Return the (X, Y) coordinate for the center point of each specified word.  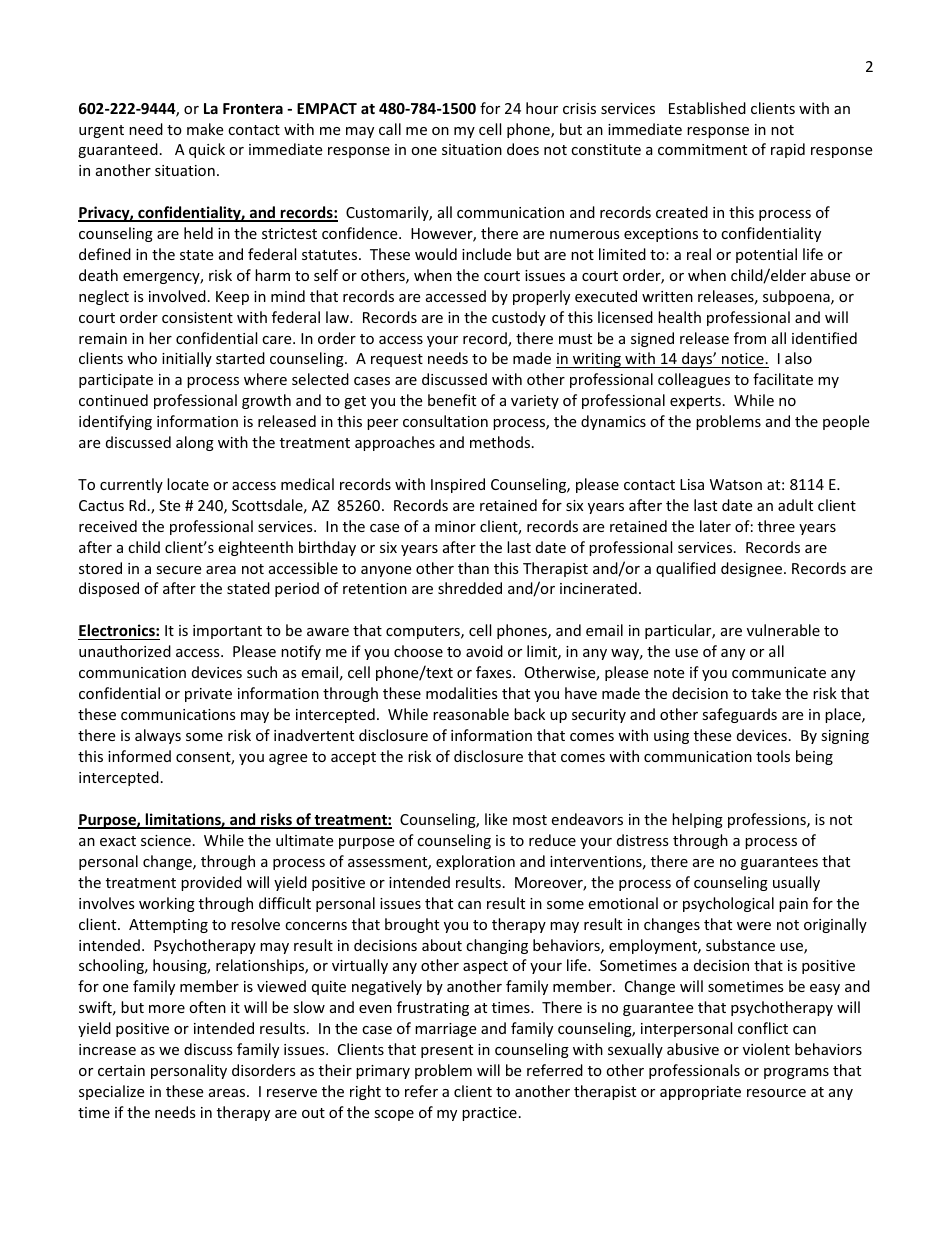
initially (187, 359)
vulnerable (783, 630)
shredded (470, 588)
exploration (475, 862)
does (523, 149)
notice (743, 360)
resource (776, 1093)
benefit (452, 400)
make (205, 129)
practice (489, 1114)
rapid (788, 150)
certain (121, 1070)
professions (768, 820)
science (166, 840)
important (227, 632)
